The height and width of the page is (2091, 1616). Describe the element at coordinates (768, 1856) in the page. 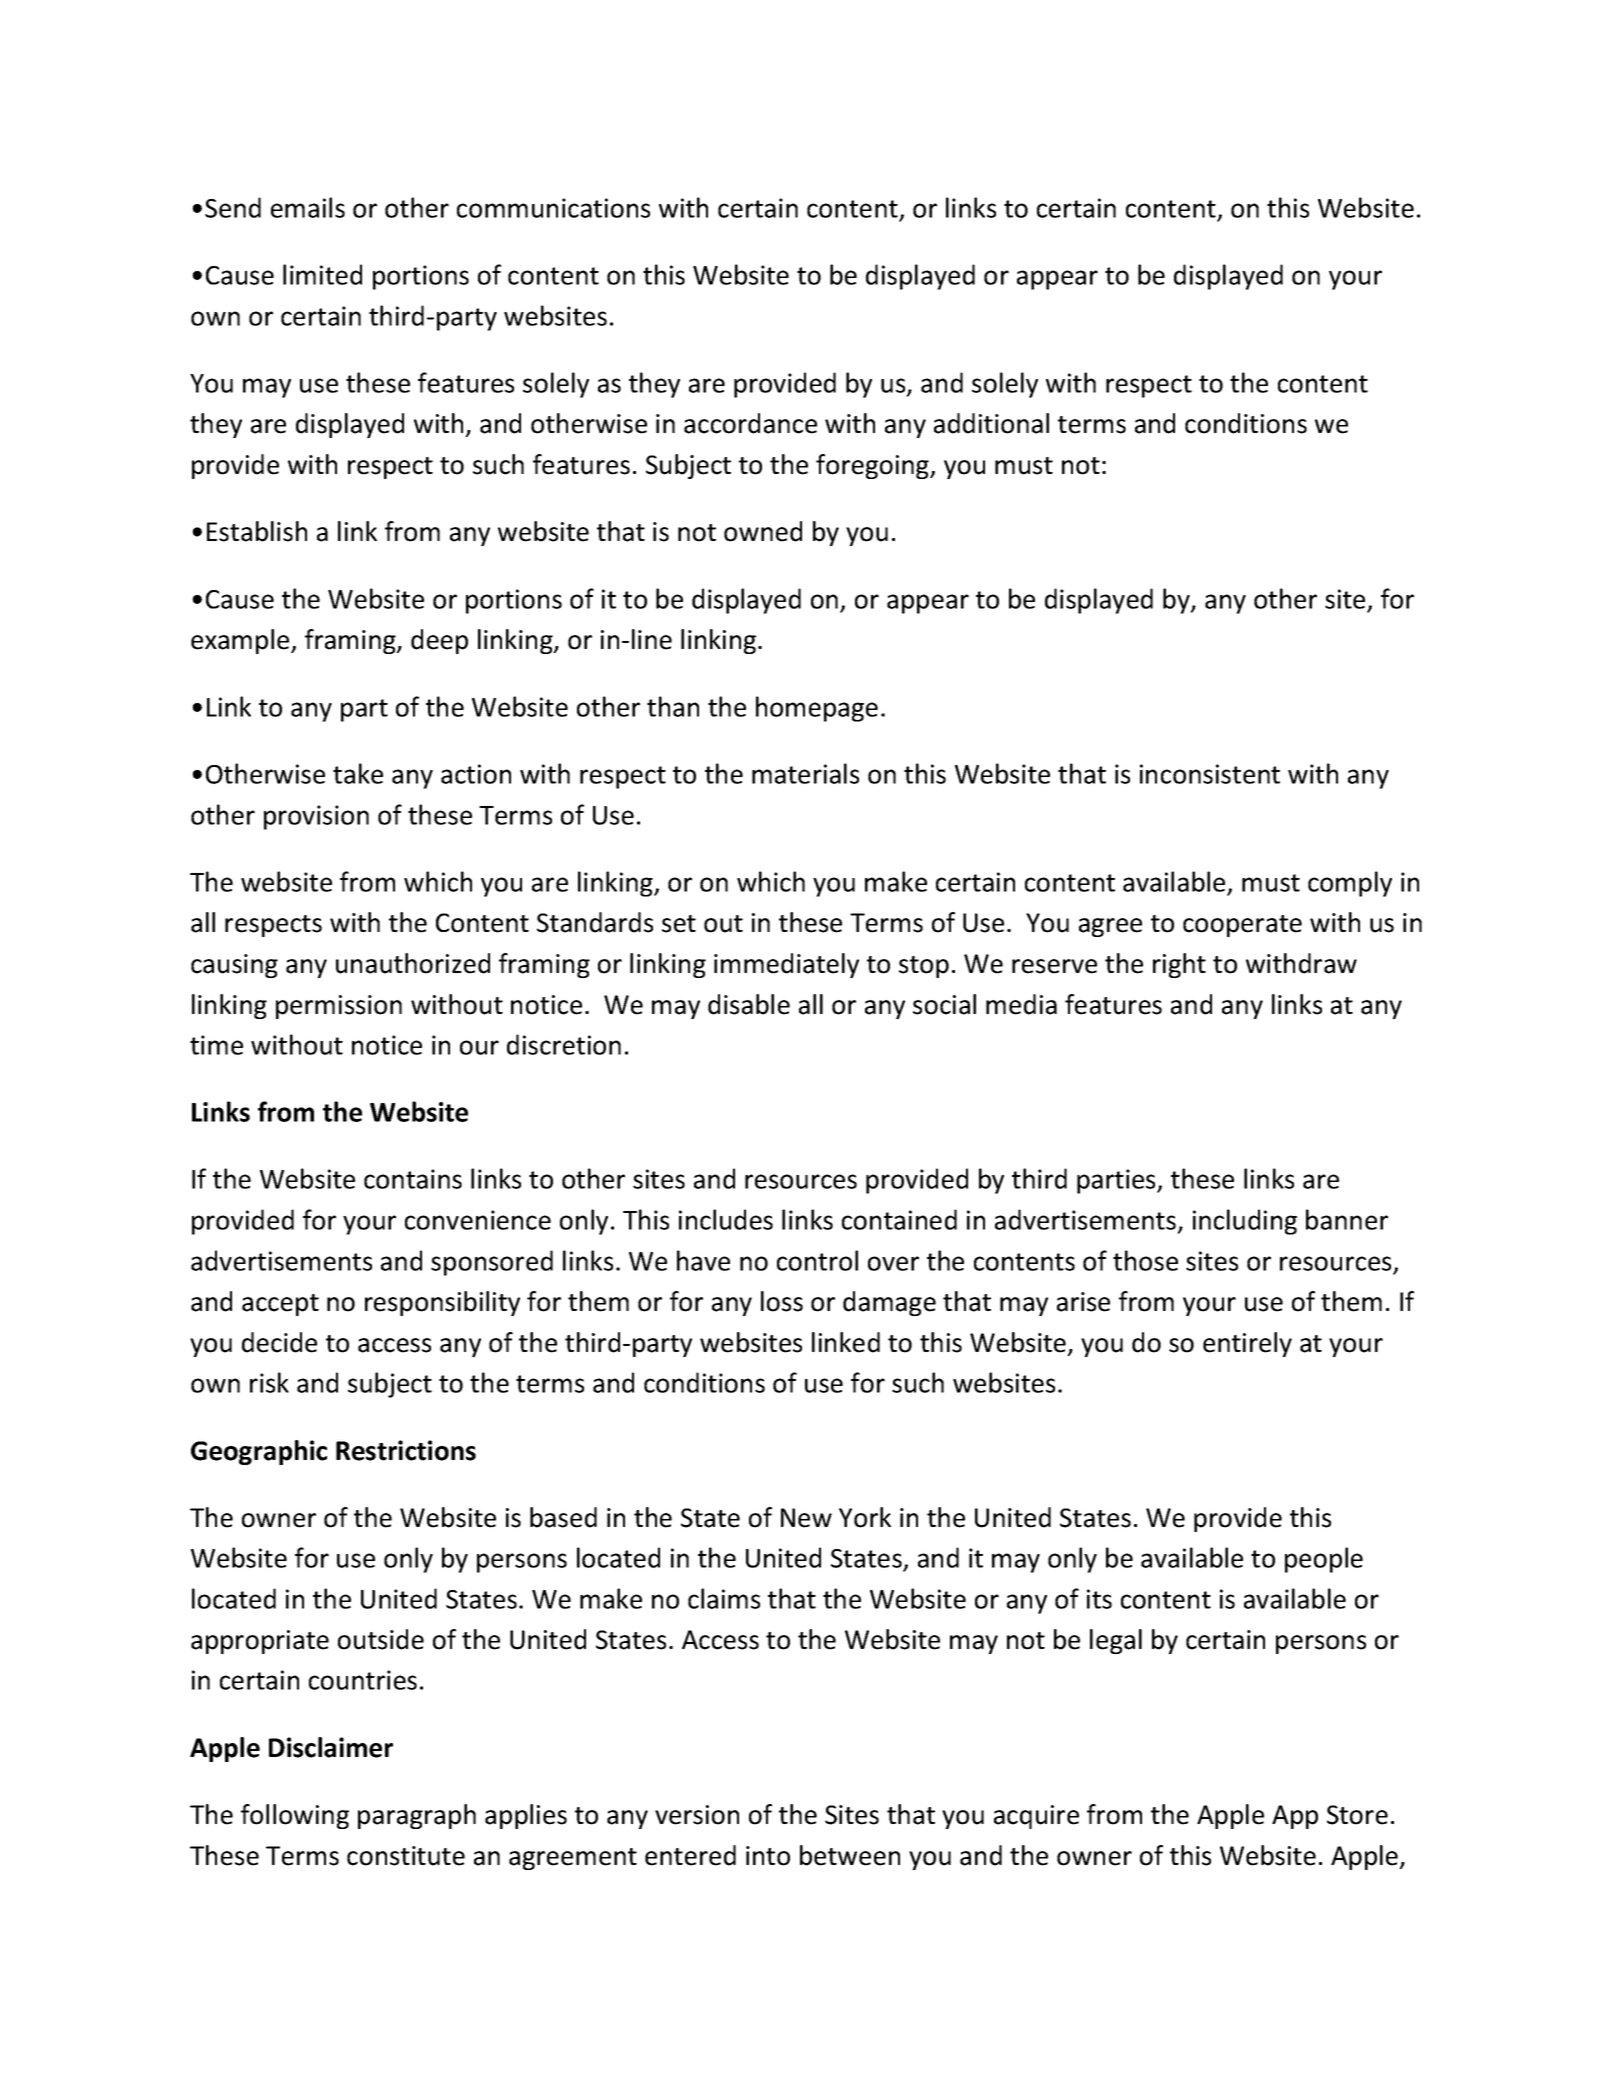

I see `into` at that location.
